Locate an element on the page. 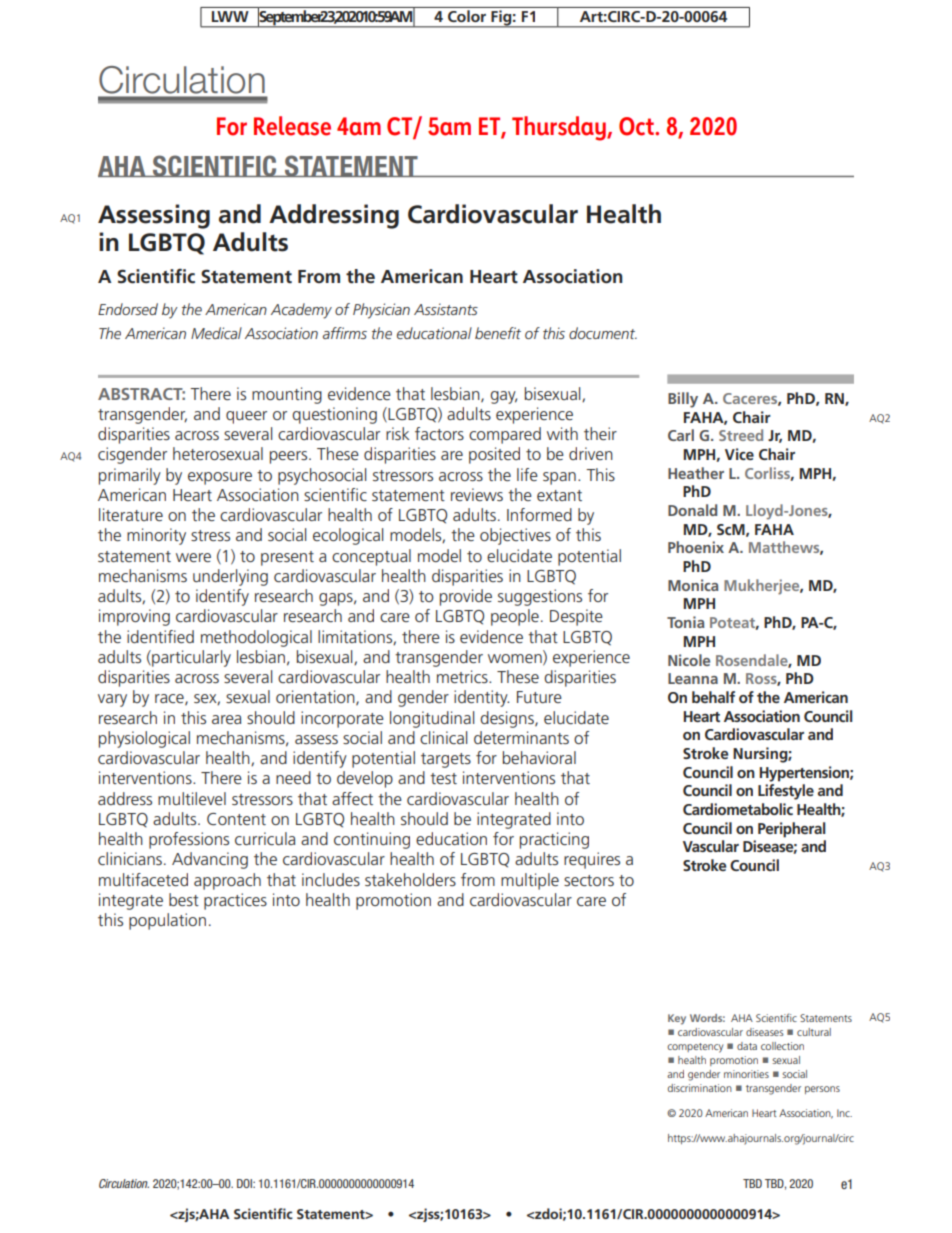 The height and width of the document is (1233, 952). Oct is located at coordinates (637, 126).
